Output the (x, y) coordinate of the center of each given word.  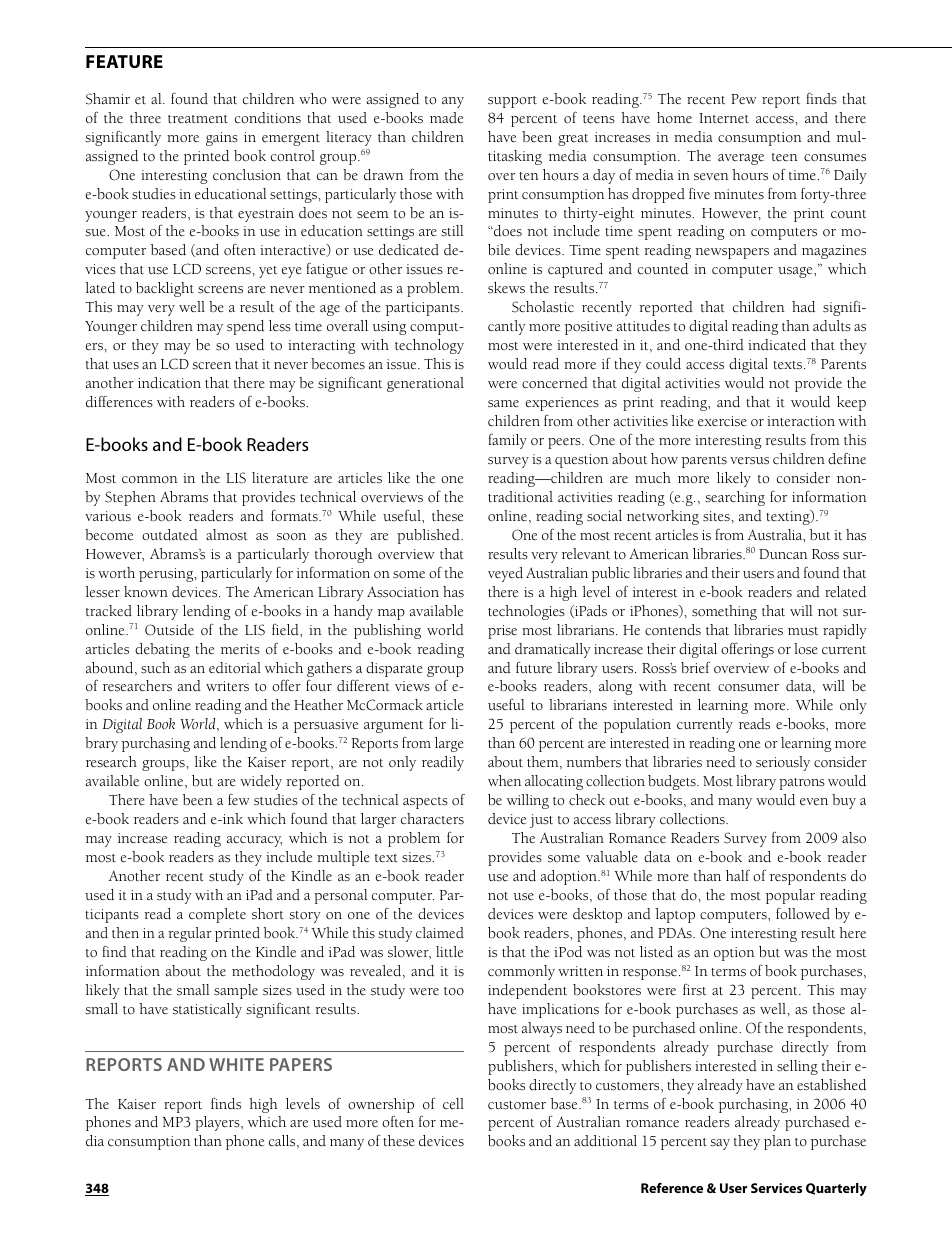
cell (453, 1104)
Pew (744, 99)
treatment (198, 119)
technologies (526, 612)
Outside (169, 630)
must (803, 631)
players (218, 1123)
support (512, 102)
